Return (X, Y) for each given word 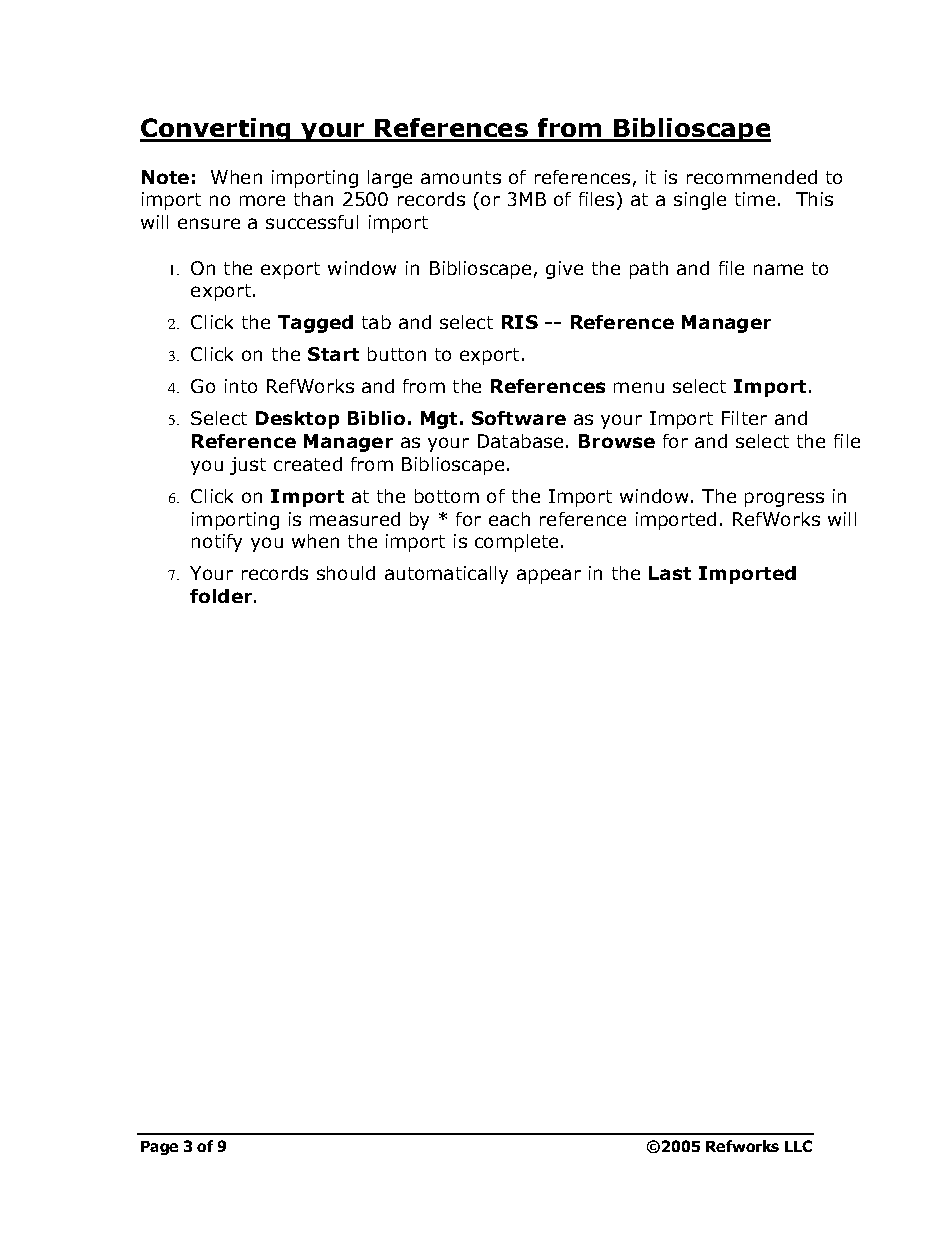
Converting (216, 130)
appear (549, 576)
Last (670, 573)
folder (221, 596)
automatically (446, 575)
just (248, 466)
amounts (461, 177)
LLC (798, 1146)
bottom (447, 496)
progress (784, 499)
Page (159, 1148)
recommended (752, 177)
